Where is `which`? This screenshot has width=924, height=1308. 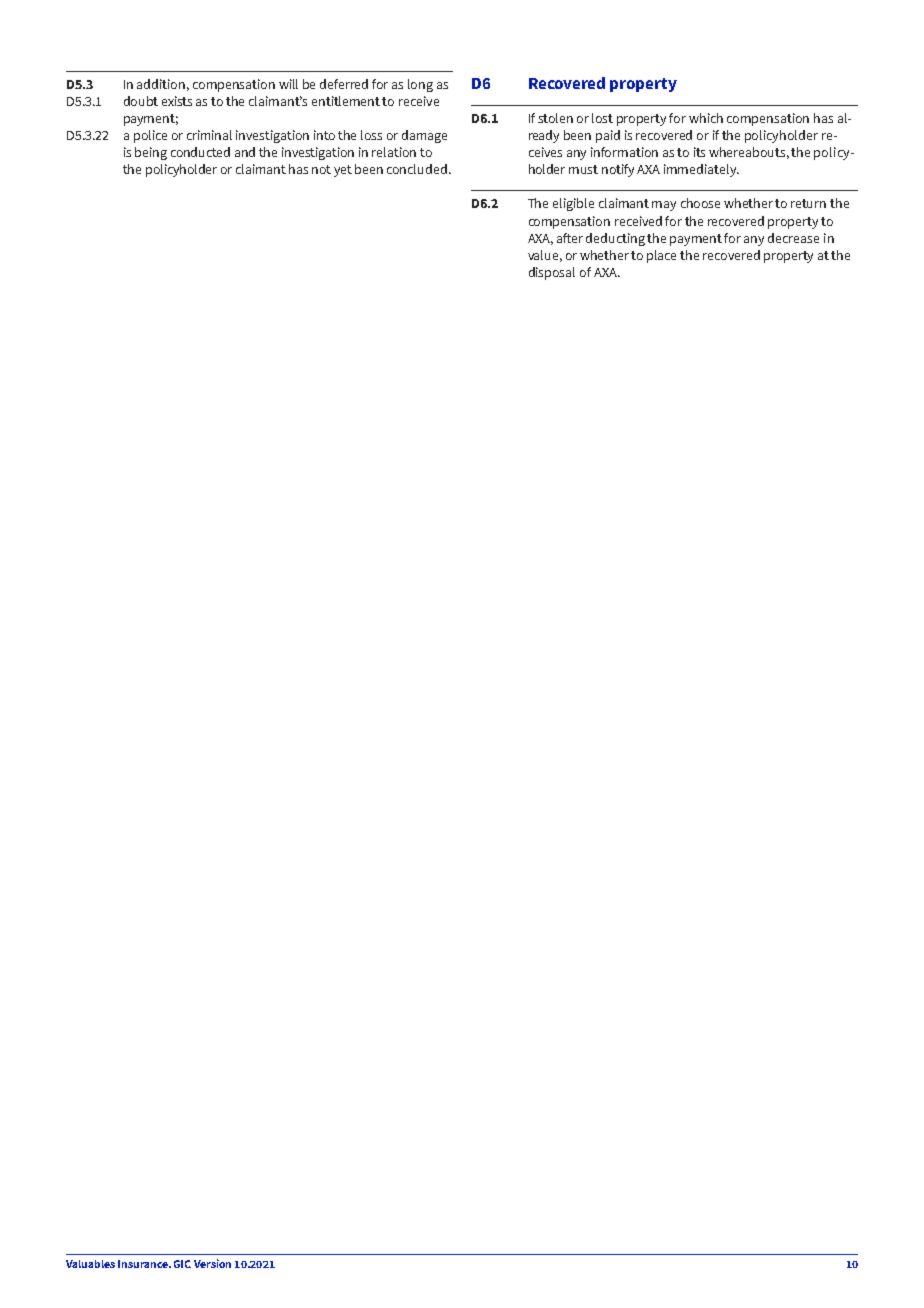 which is located at coordinates (706, 118).
